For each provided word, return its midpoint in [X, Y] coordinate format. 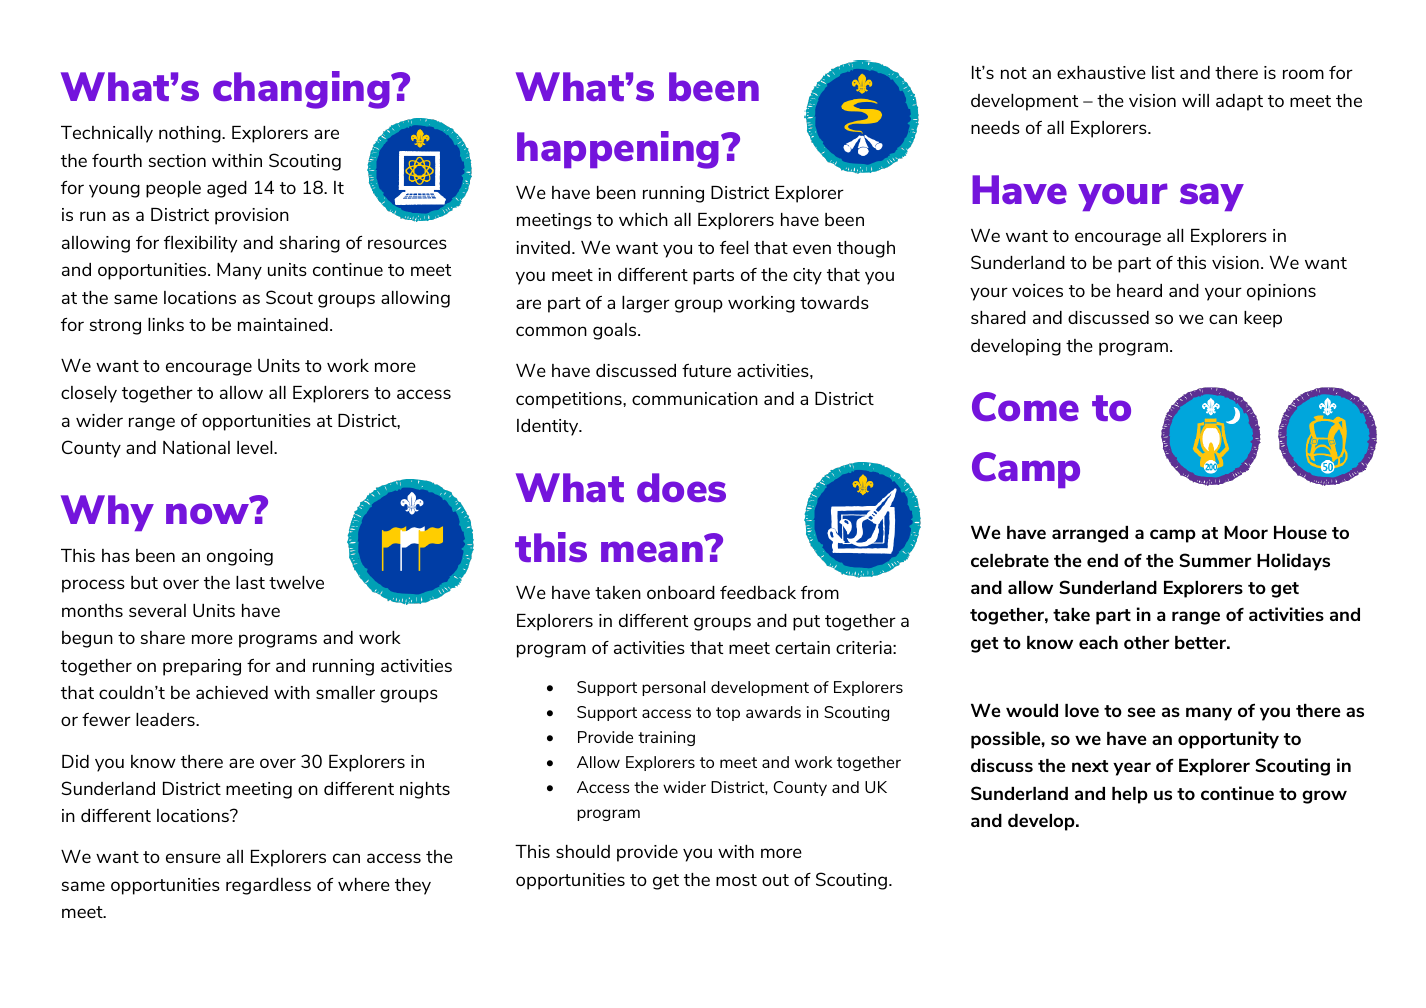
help [1130, 795]
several [157, 610]
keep [1263, 319]
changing [302, 90]
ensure [193, 858]
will [1195, 100]
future [706, 370]
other [1146, 642]
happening [619, 150]
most [736, 880]
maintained [283, 324]
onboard [681, 592]
